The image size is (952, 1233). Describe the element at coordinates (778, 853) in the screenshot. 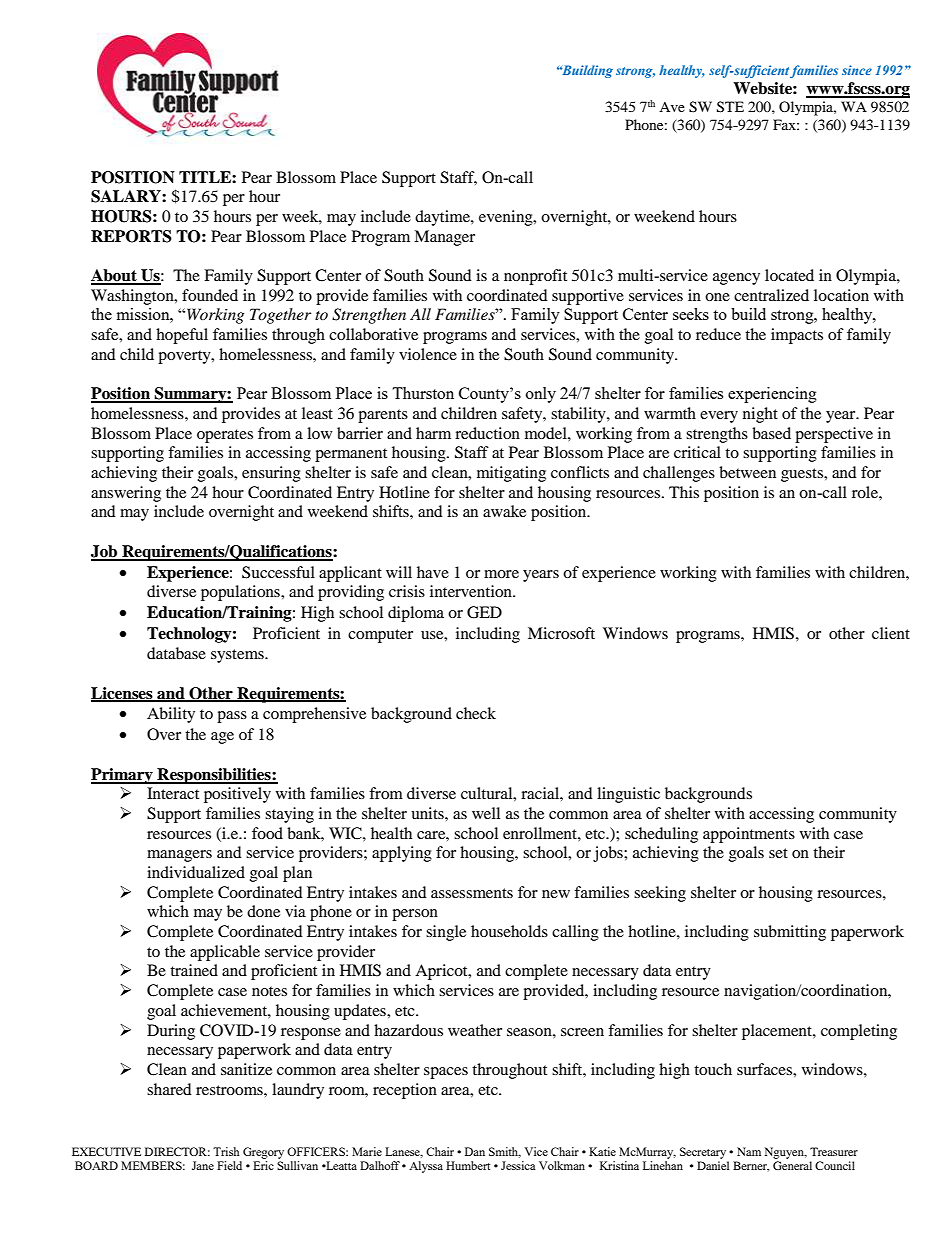

I see `set` at that location.
